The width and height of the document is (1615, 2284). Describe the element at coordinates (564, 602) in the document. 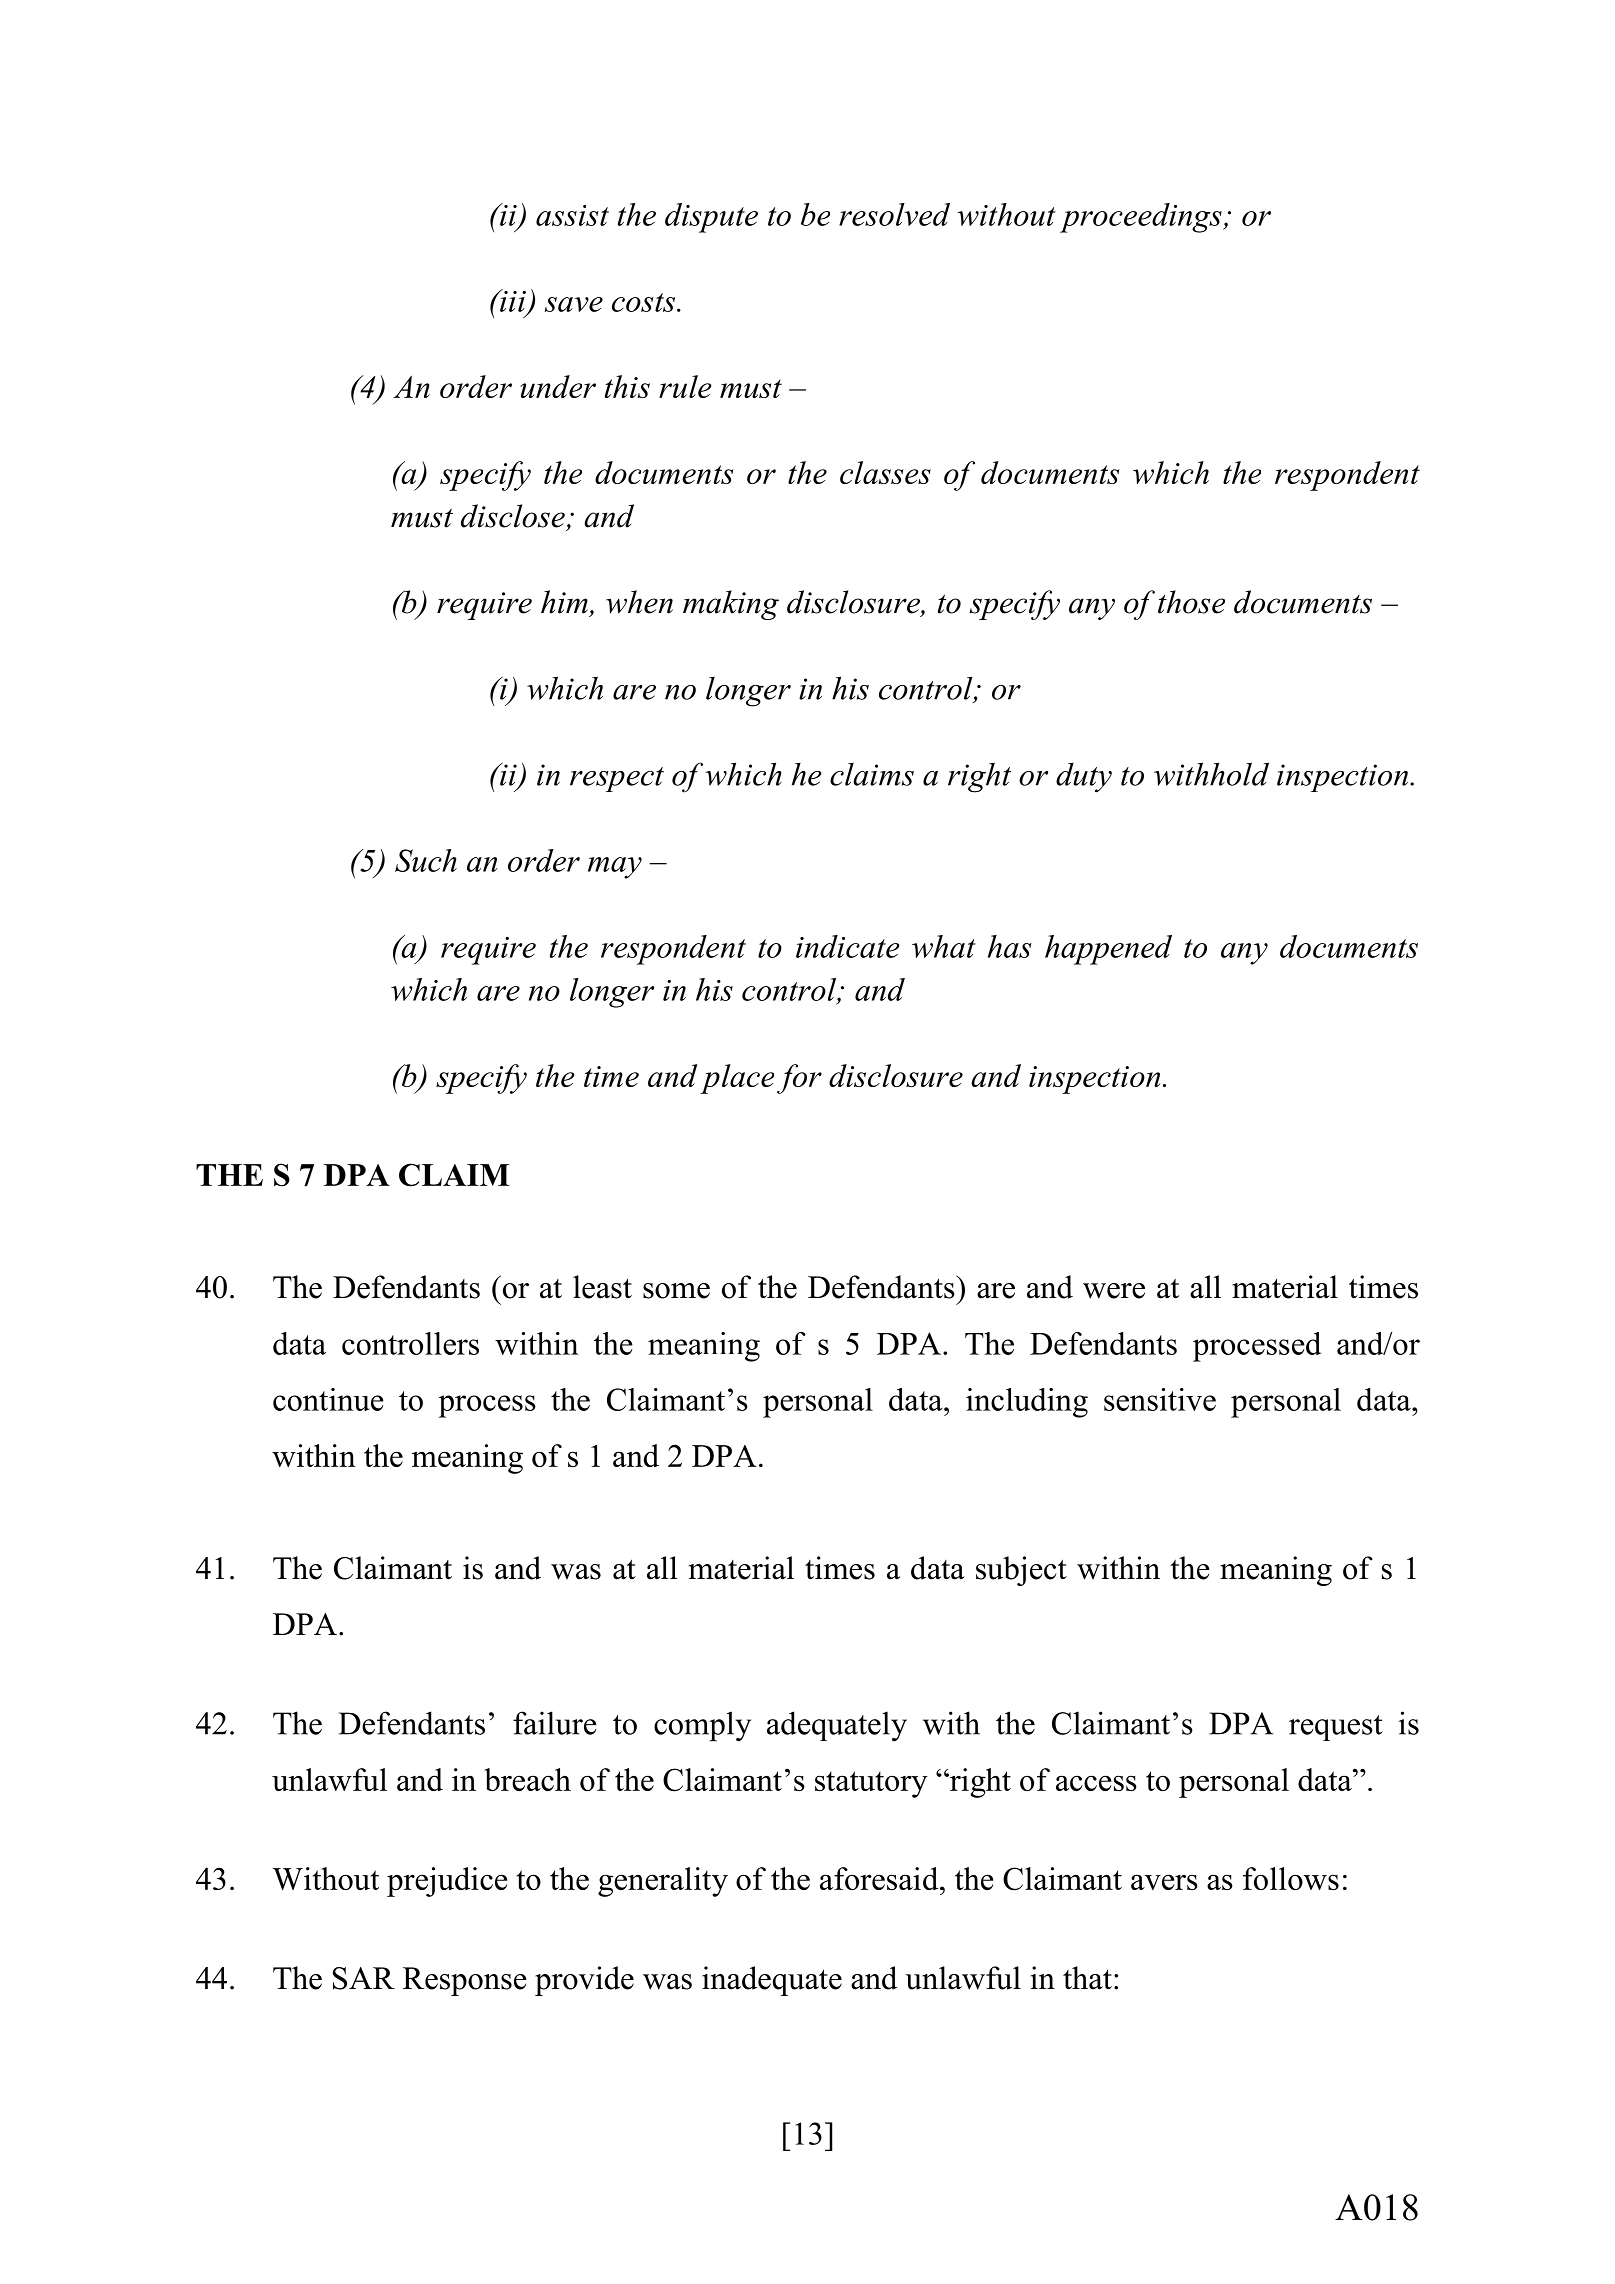

I see `him` at that location.
